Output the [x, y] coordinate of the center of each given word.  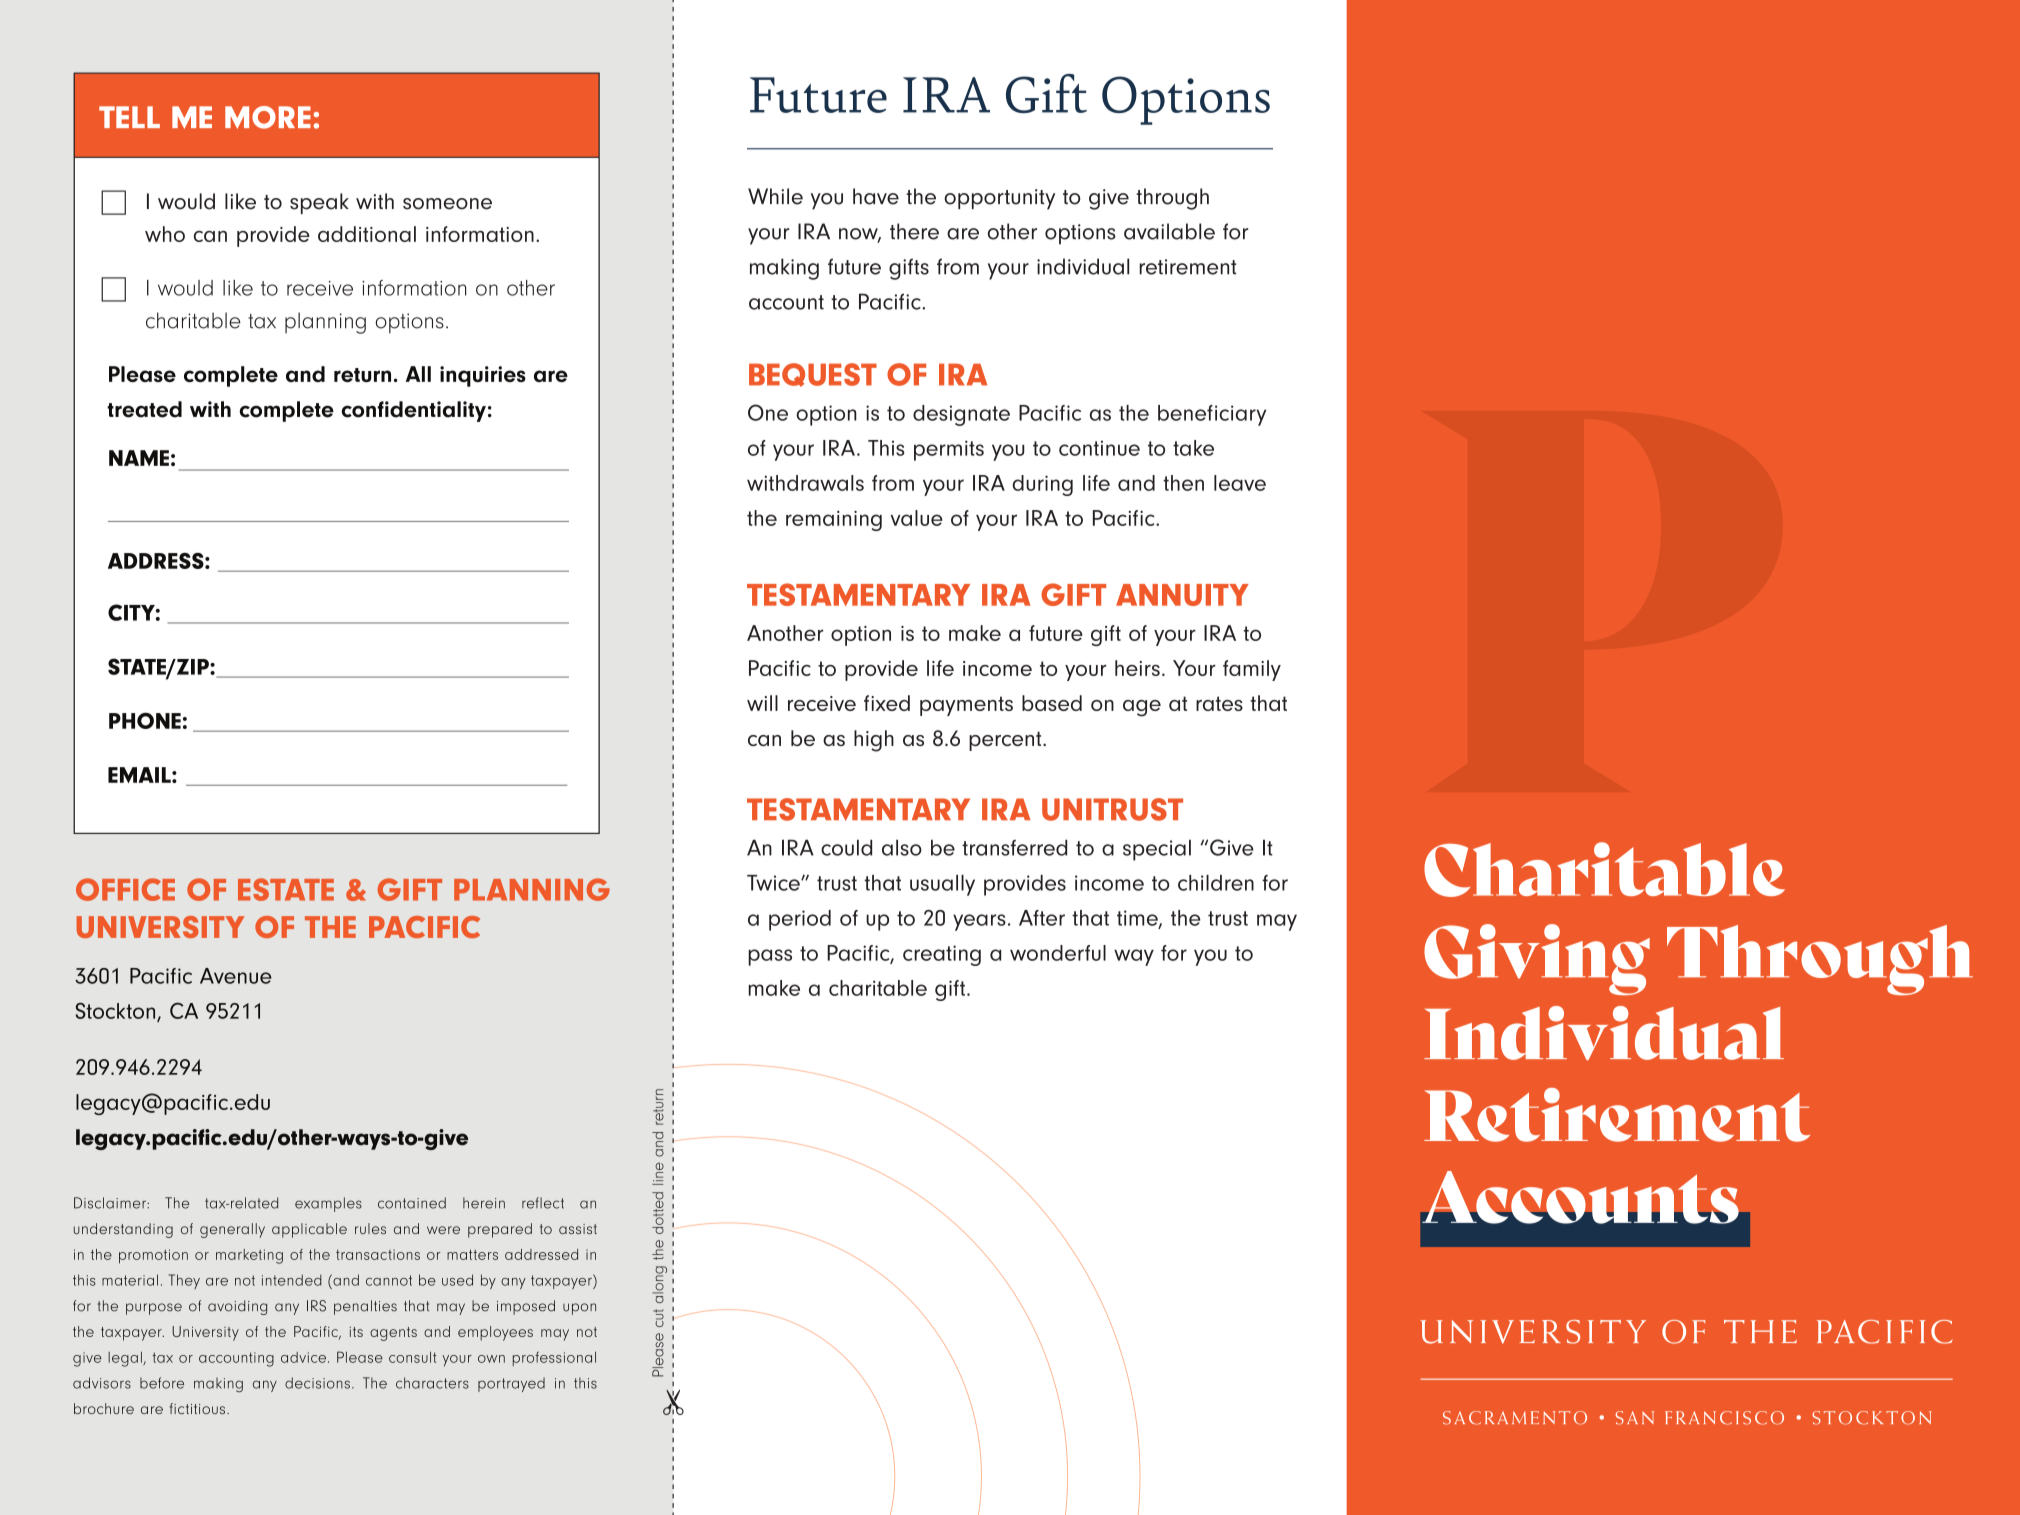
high [874, 741]
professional [554, 1358]
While [775, 196]
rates [1219, 703]
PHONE [145, 721]
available [1169, 231]
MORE [268, 117]
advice [303, 1357]
